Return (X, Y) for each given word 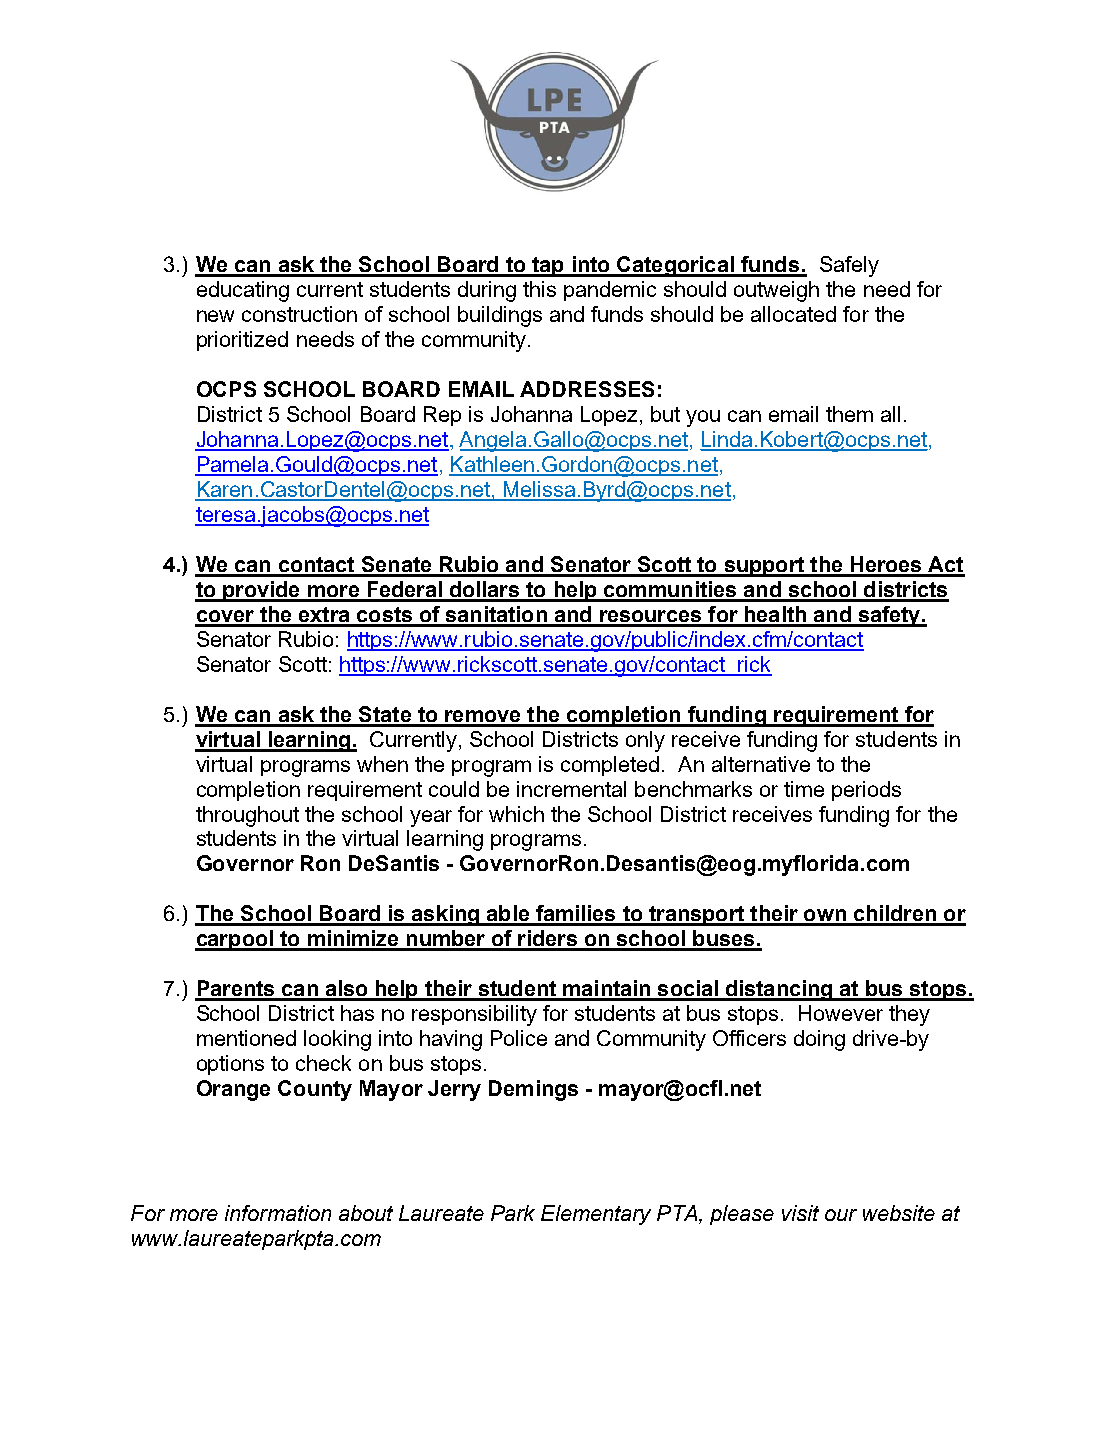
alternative (761, 764)
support (764, 567)
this (539, 289)
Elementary (596, 1215)
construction (299, 314)
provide (261, 591)
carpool (235, 940)
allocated (793, 314)
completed (610, 766)
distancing (779, 990)
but (665, 414)
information (278, 1213)
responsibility (474, 1015)
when (382, 764)
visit (800, 1213)
